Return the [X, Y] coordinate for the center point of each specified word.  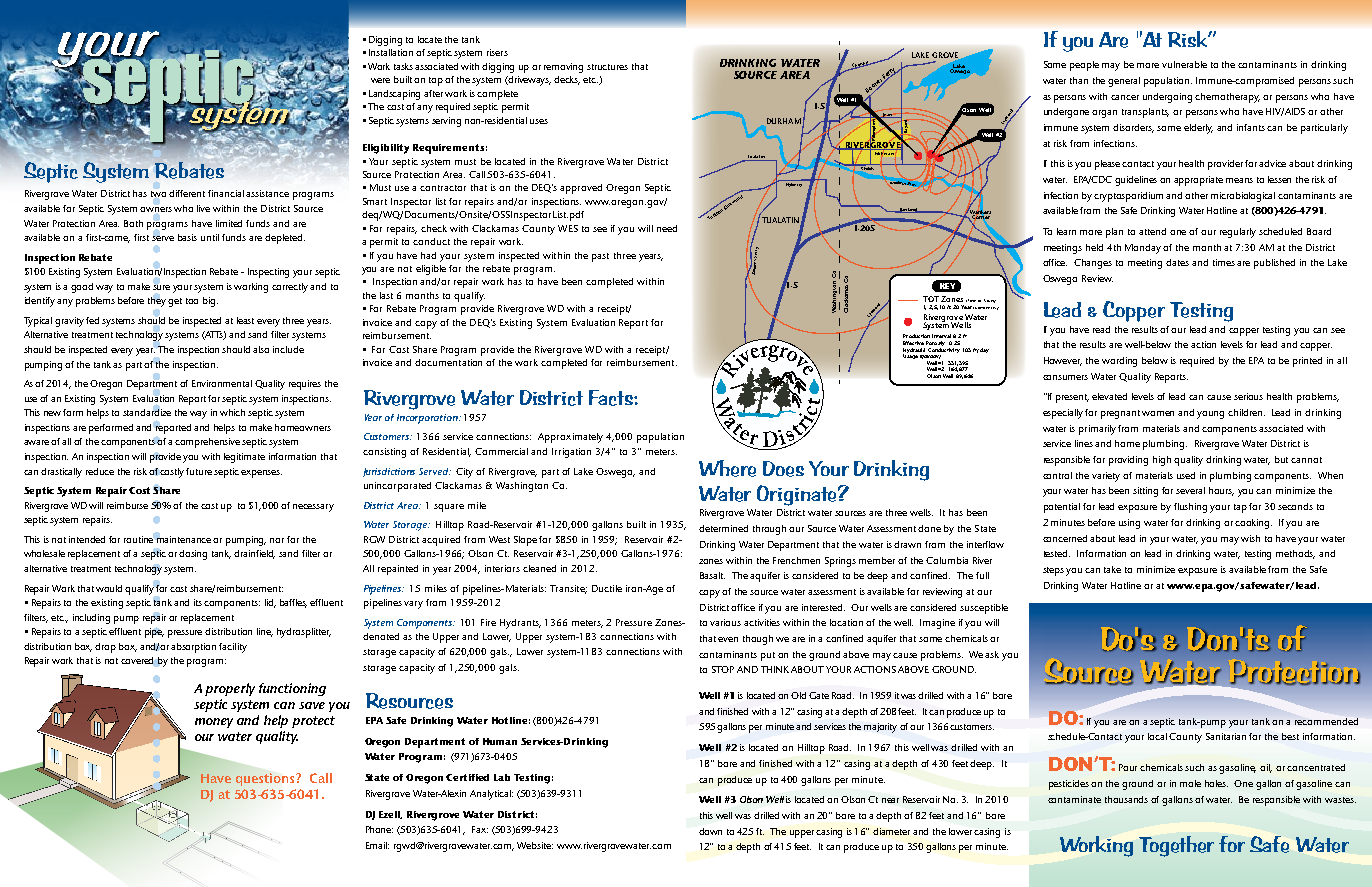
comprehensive [209, 443]
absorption [193, 648]
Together [1176, 846]
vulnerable [1184, 64]
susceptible [984, 609]
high [1162, 461]
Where [727, 468]
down [710, 831]
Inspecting [268, 273]
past [600, 257]
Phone [379, 829]
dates [1177, 262]
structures [607, 67]
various [725, 622]
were [380, 80]
